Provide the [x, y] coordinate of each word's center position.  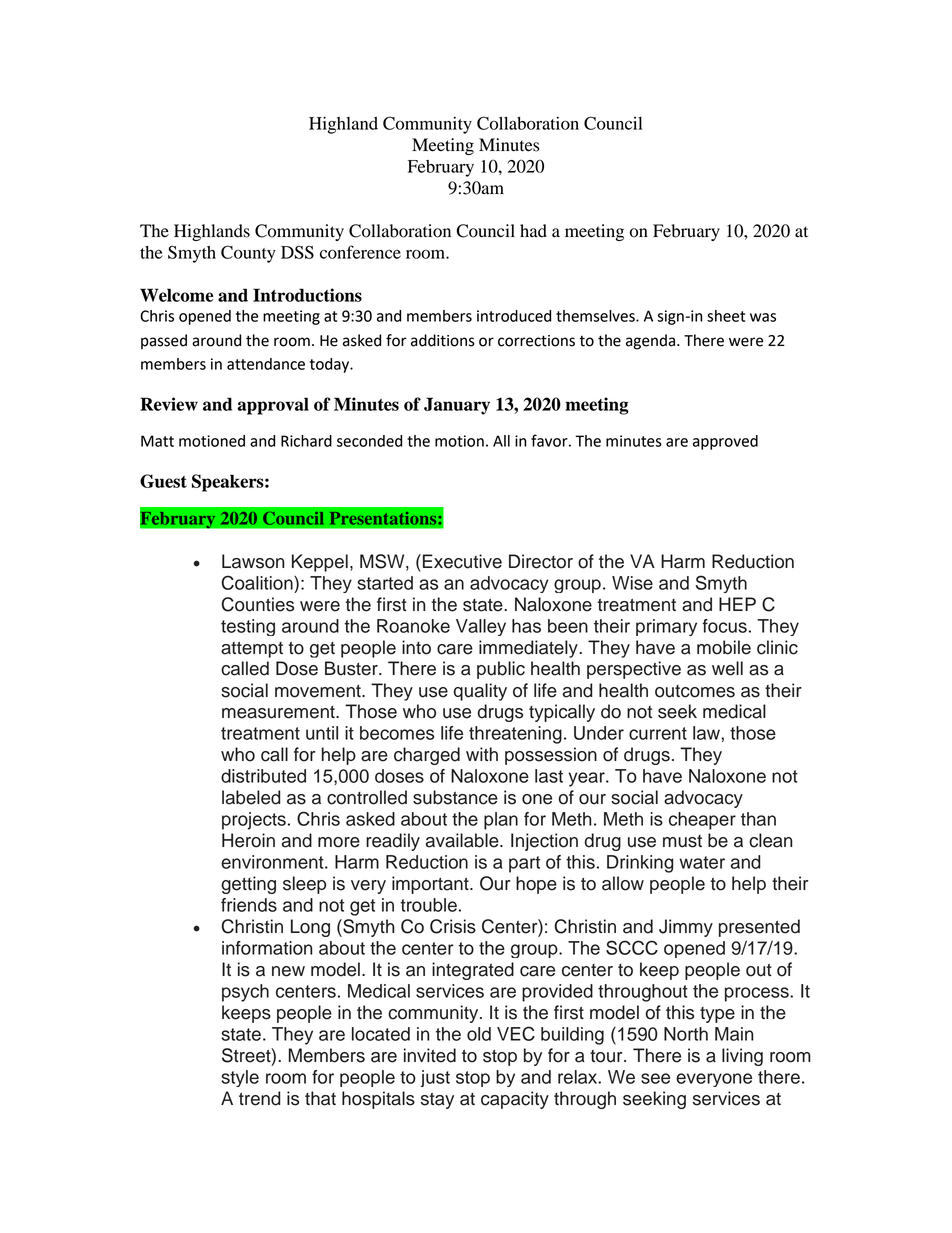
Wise [632, 583]
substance [455, 797]
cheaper [702, 821]
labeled [251, 797]
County [248, 254]
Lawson [253, 561]
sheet [726, 316]
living [742, 1057]
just [435, 1078]
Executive [462, 561]
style [240, 1078]
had [533, 231]
